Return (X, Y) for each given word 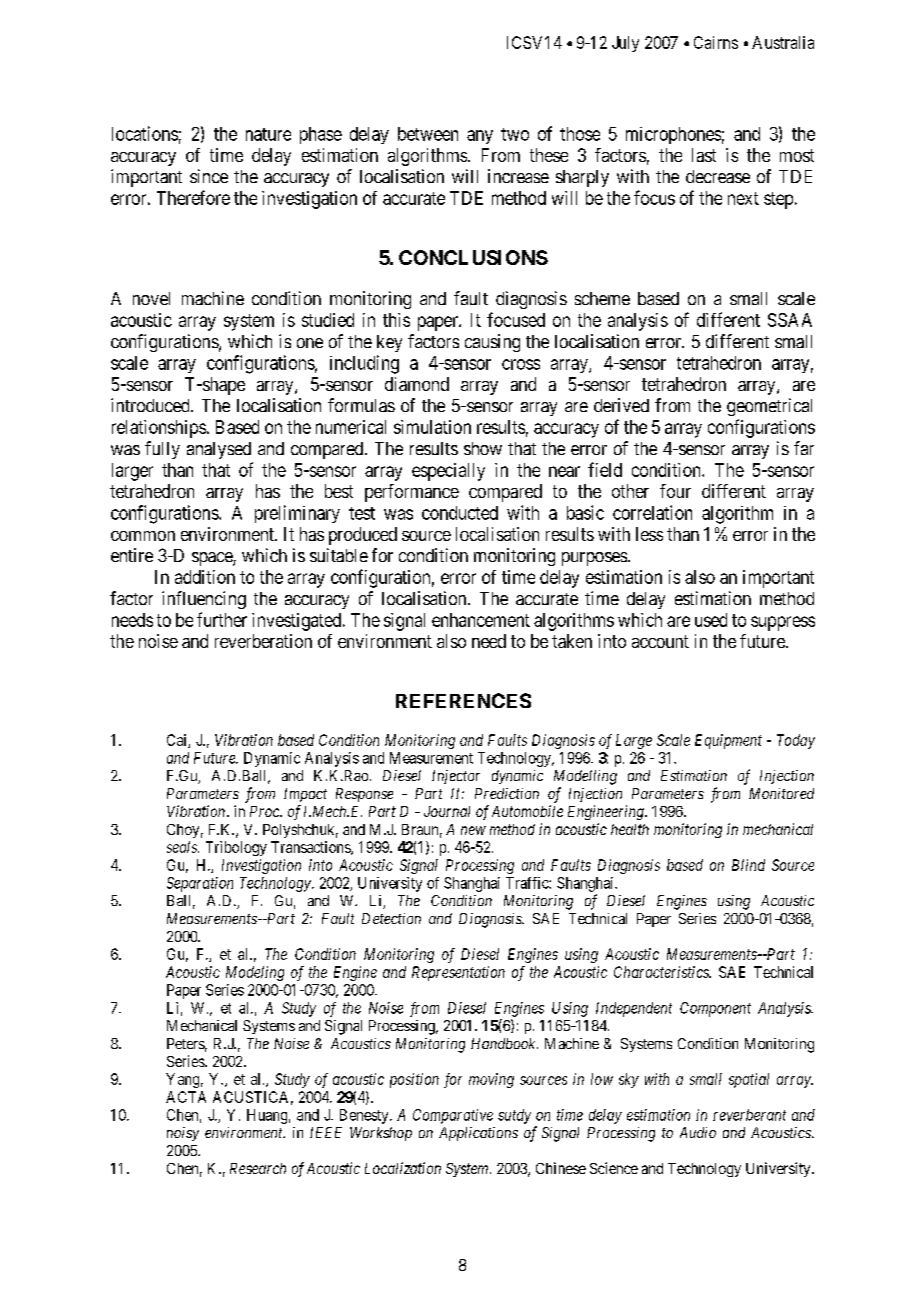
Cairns (716, 42)
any (480, 137)
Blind (748, 865)
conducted (460, 513)
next (743, 198)
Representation (458, 973)
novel (151, 298)
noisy (183, 1134)
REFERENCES (463, 700)
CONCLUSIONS (473, 257)
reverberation (263, 641)
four (675, 491)
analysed (219, 450)
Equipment (728, 741)
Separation (200, 884)
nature (268, 134)
